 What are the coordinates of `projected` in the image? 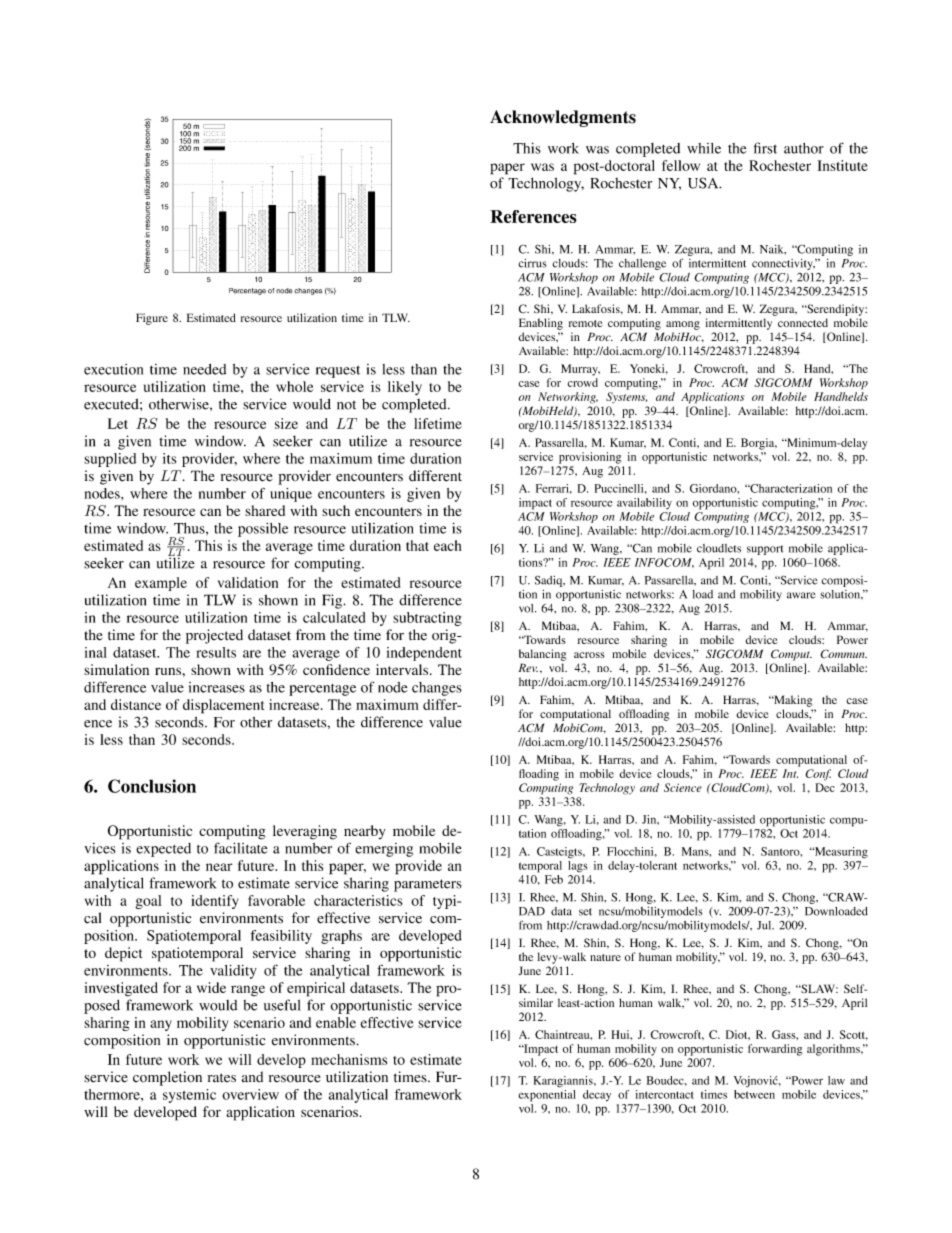 It's located at (214, 636).
